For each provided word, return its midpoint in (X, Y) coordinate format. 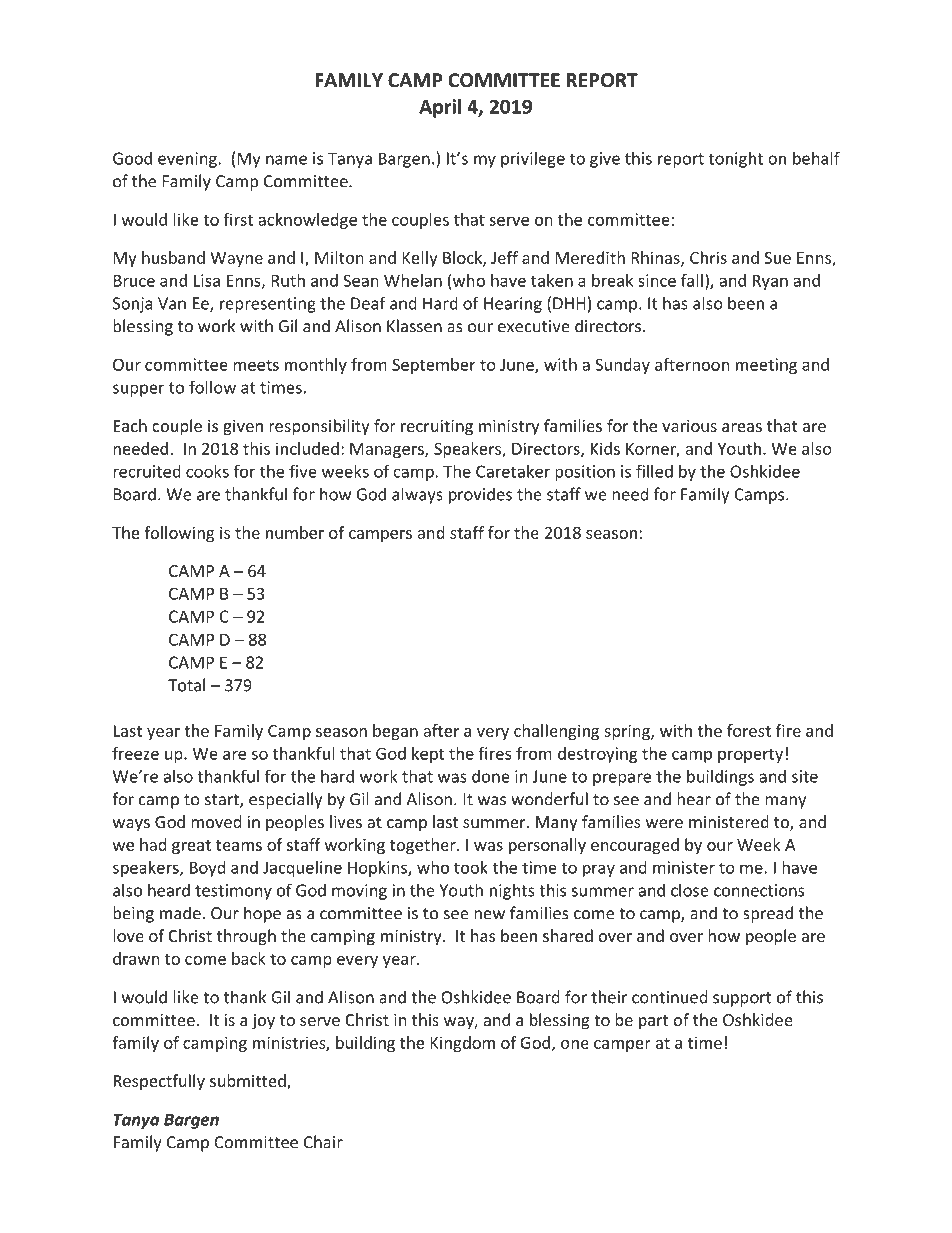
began (395, 732)
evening (187, 160)
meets (256, 365)
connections (759, 890)
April (440, 108)
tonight (735, 159)
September (434, 366)
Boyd (207, 869)
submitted (249, 1082)
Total (186, 685)
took (471, 867)
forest (749, 730)
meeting (766, 366)
